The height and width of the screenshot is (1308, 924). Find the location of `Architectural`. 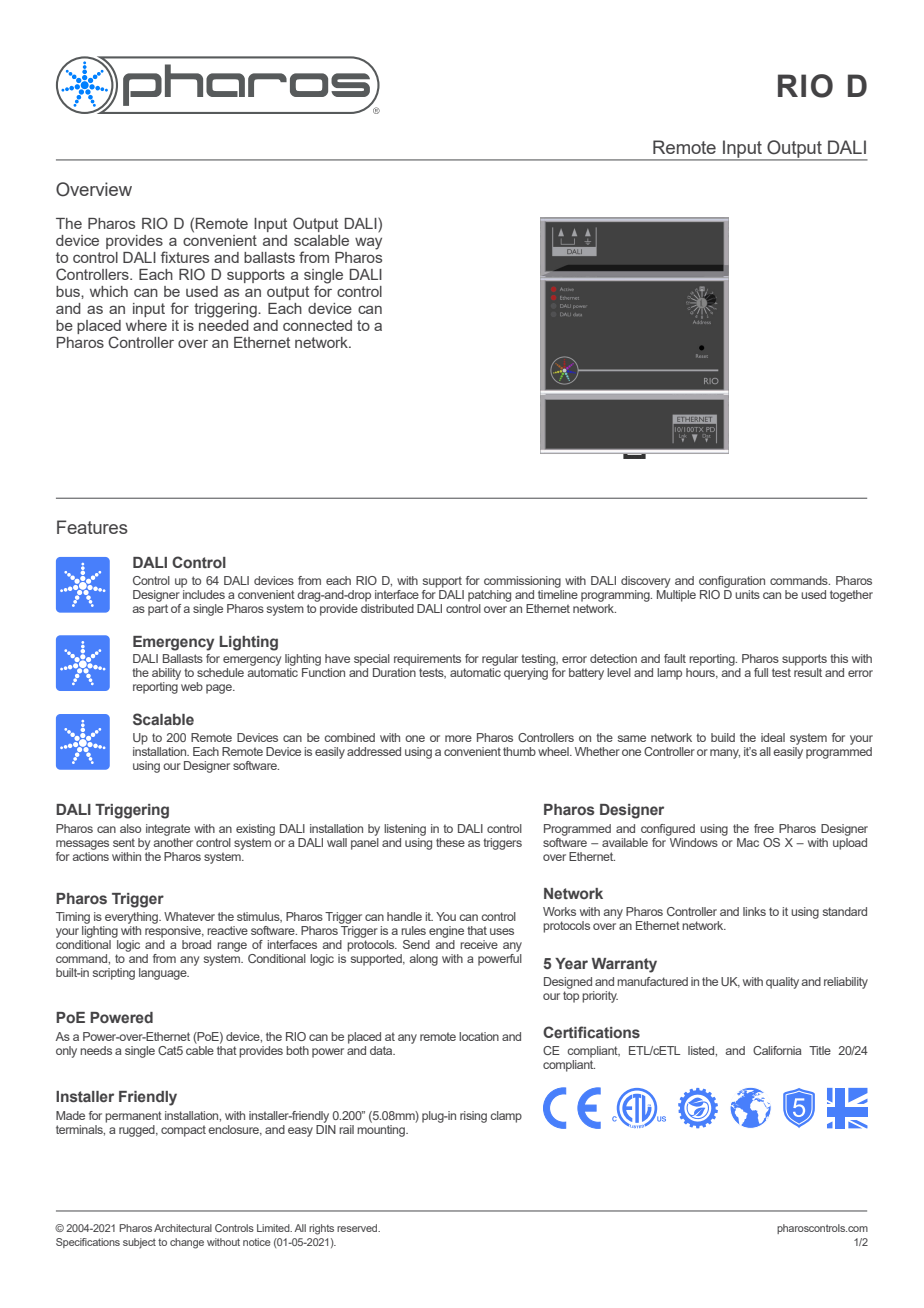

Architectural is located at coordinates (183, 1228).
